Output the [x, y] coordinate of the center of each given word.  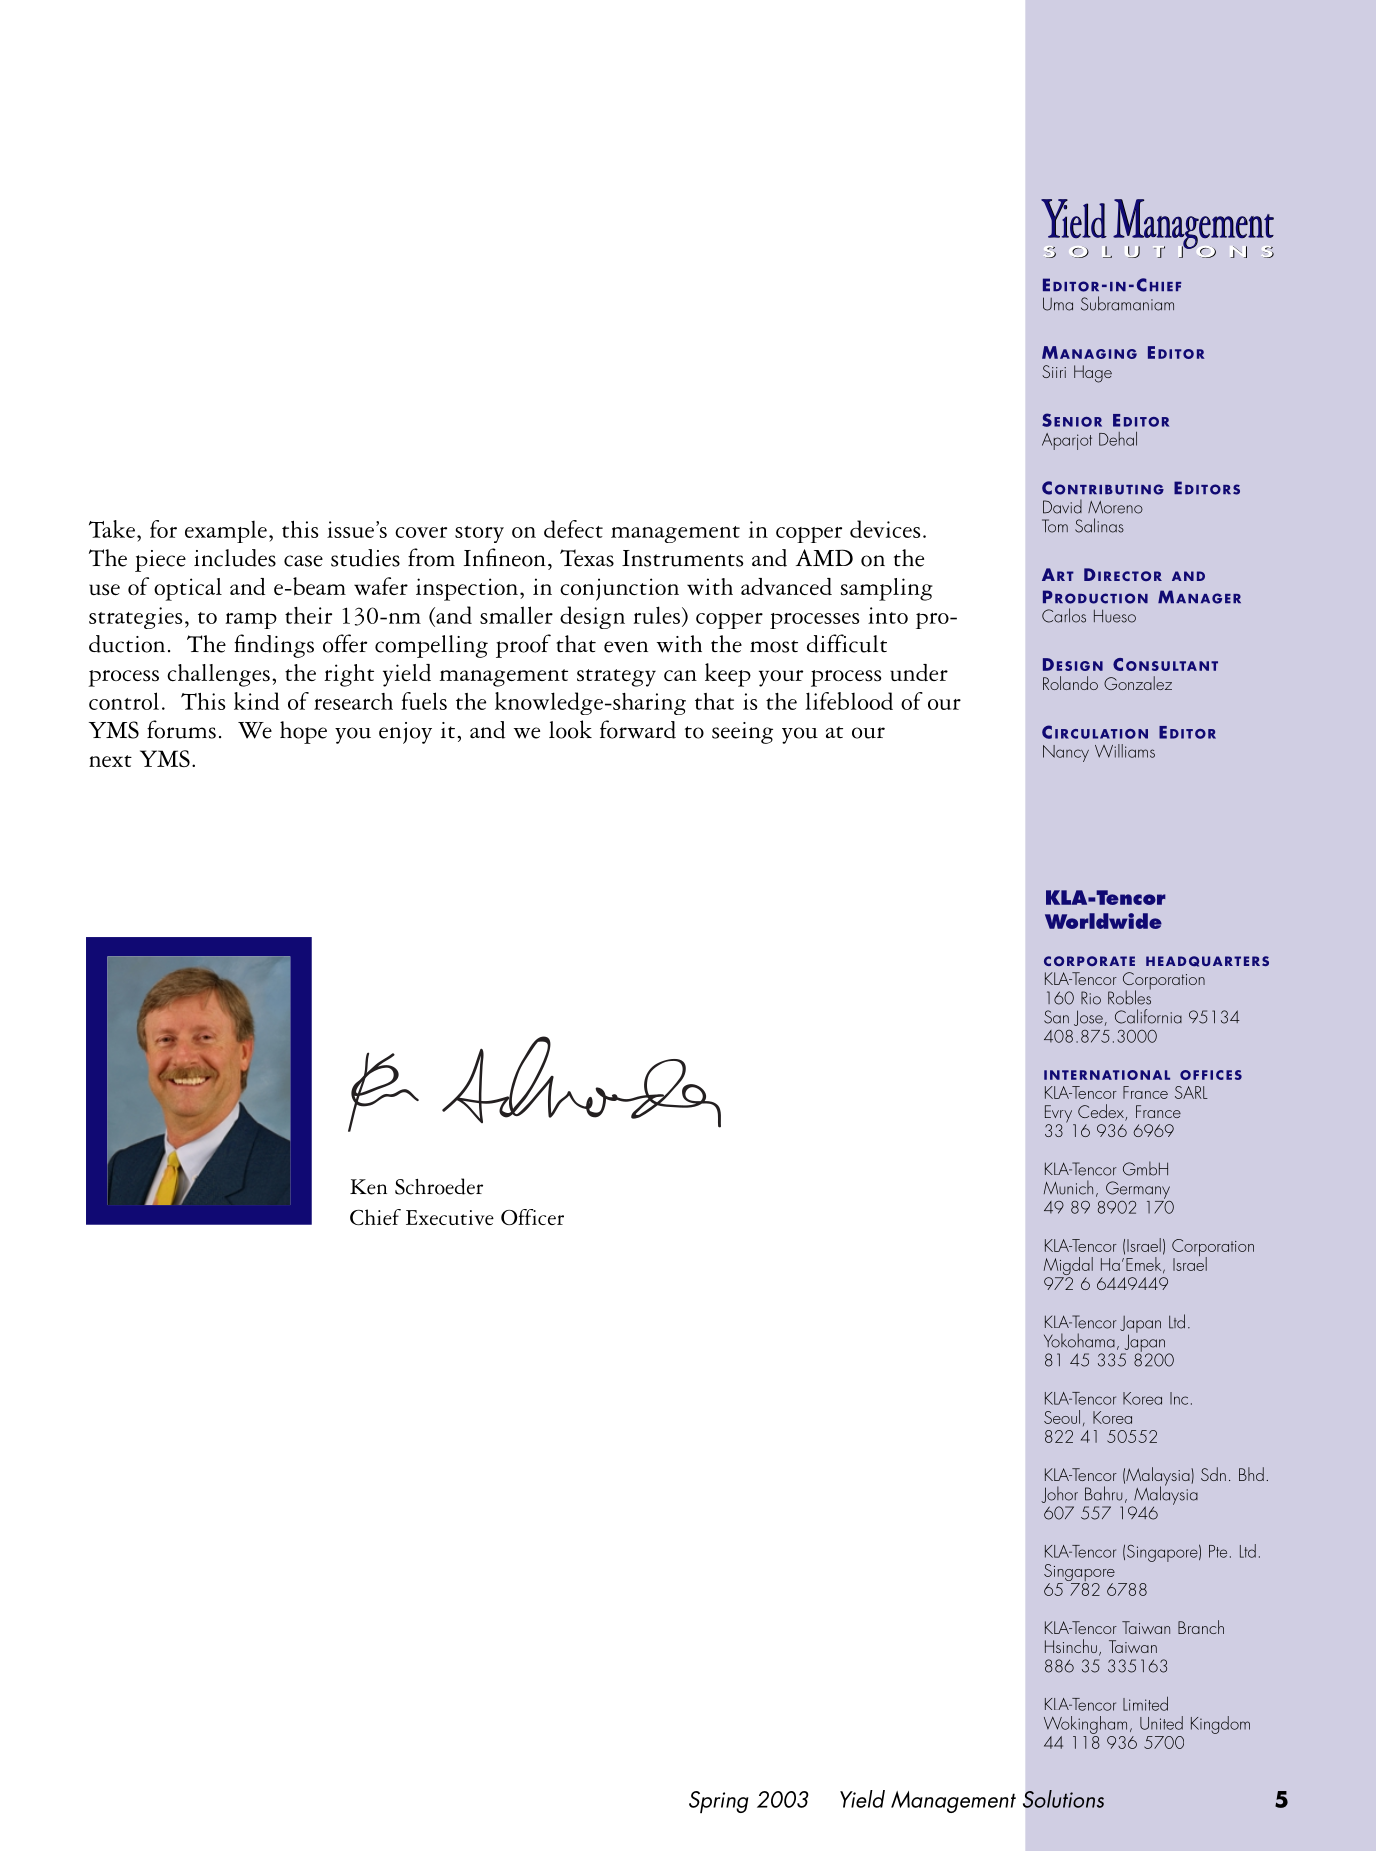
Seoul [1062, 1417]
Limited [1145, 1704]
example [226, 532]
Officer [532, 1217]
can [680, 675]
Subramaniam [1127, 303]
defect [573, 529]
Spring [718, 1802]
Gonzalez [1138, 683]
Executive [450, 1217]
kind [256, 701]
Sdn [1213, 1474]
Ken [368, 1187]
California [1148, 1016]
